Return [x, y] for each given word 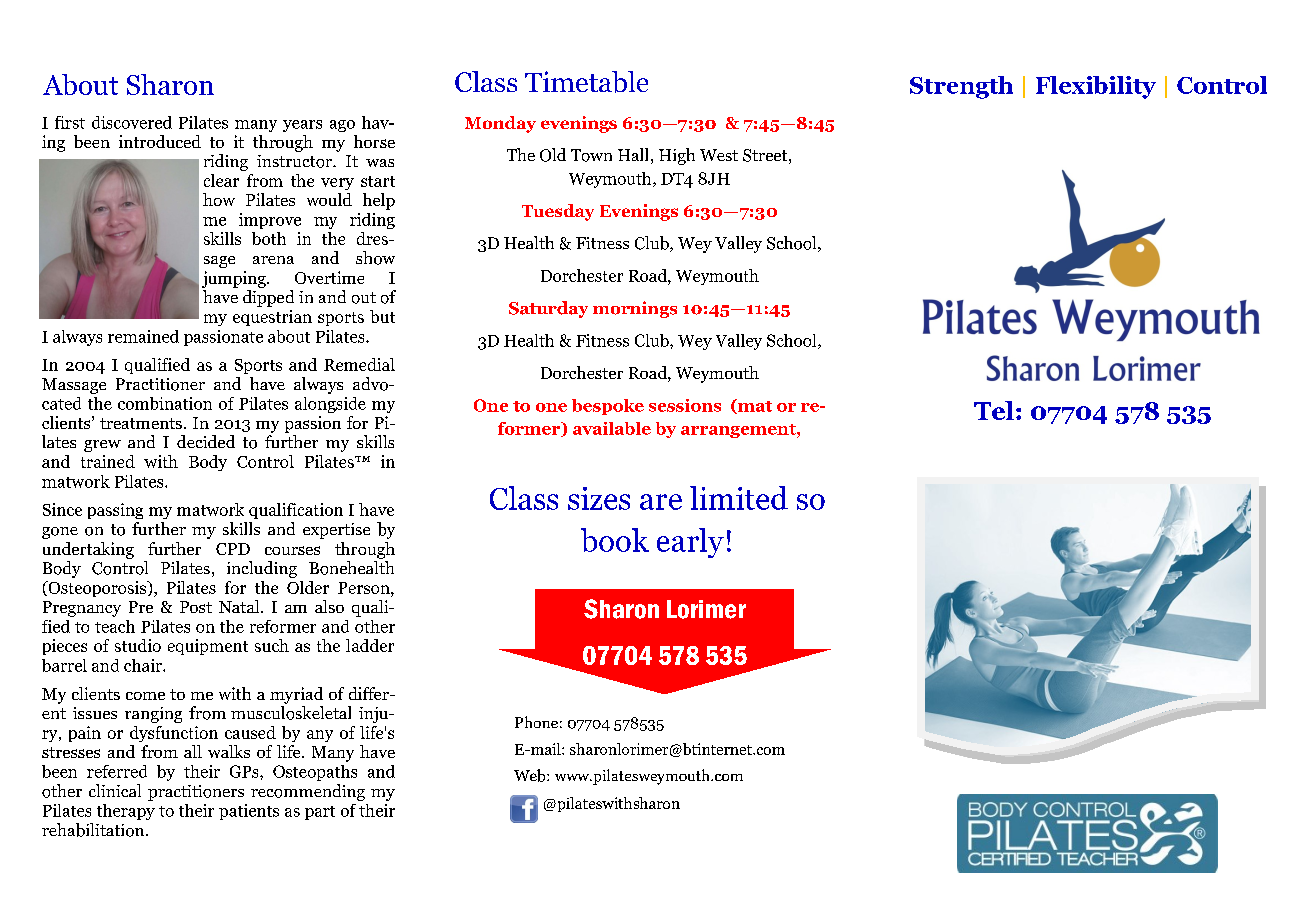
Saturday [548, 309]
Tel [994, 410]
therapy [126, 812]
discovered [132, 122]
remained [143, 336]
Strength [961, 87]
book [615, 540]
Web [531, 775]
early [690, 543]
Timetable [586, 82]
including [262, 569]
